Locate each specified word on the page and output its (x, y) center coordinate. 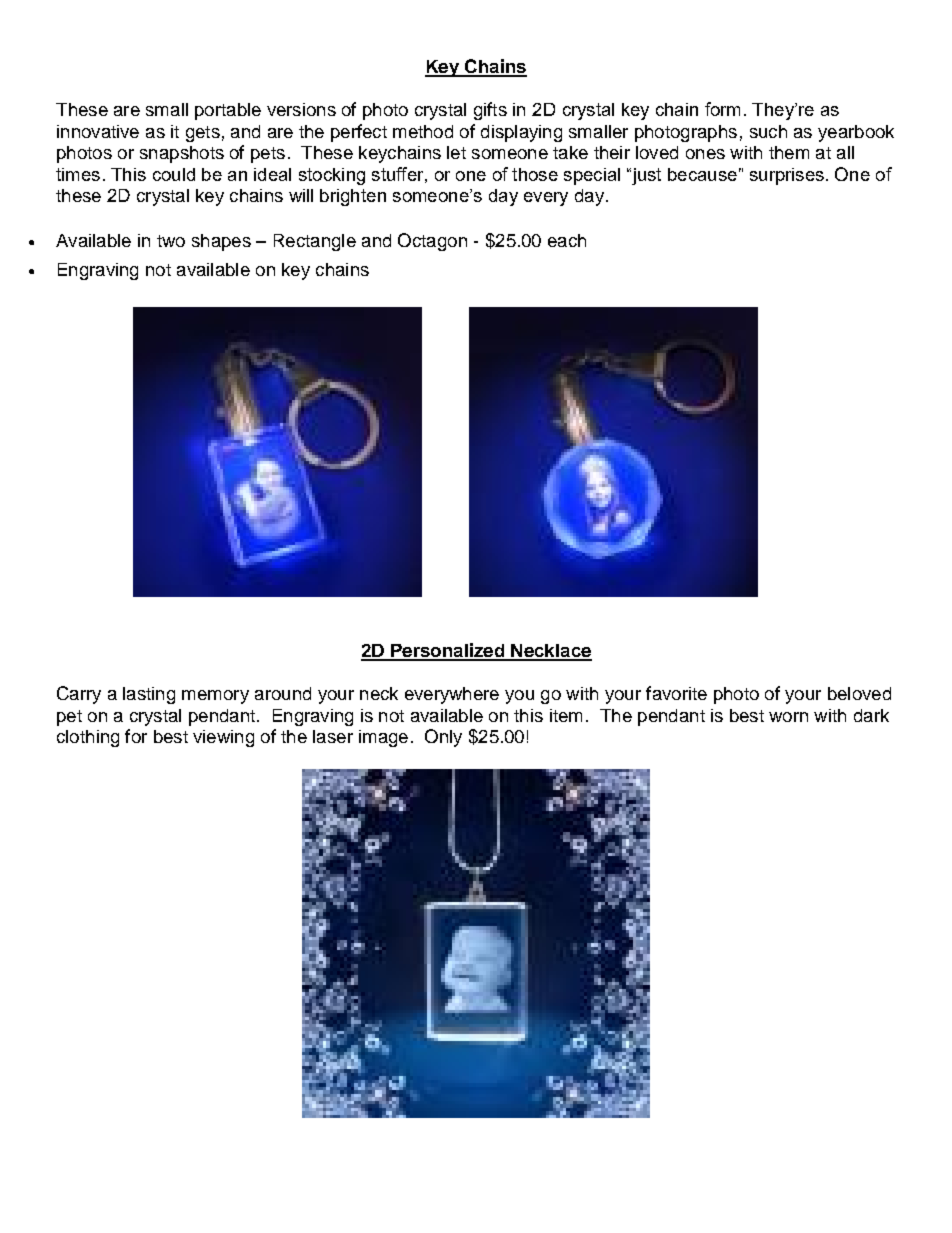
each (567, 240)
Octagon (432, 242)
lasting (149, 695)
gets (203, 134)
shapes (221, 242)
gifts (490, 111)
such (768, 131)
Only (443, 738)
